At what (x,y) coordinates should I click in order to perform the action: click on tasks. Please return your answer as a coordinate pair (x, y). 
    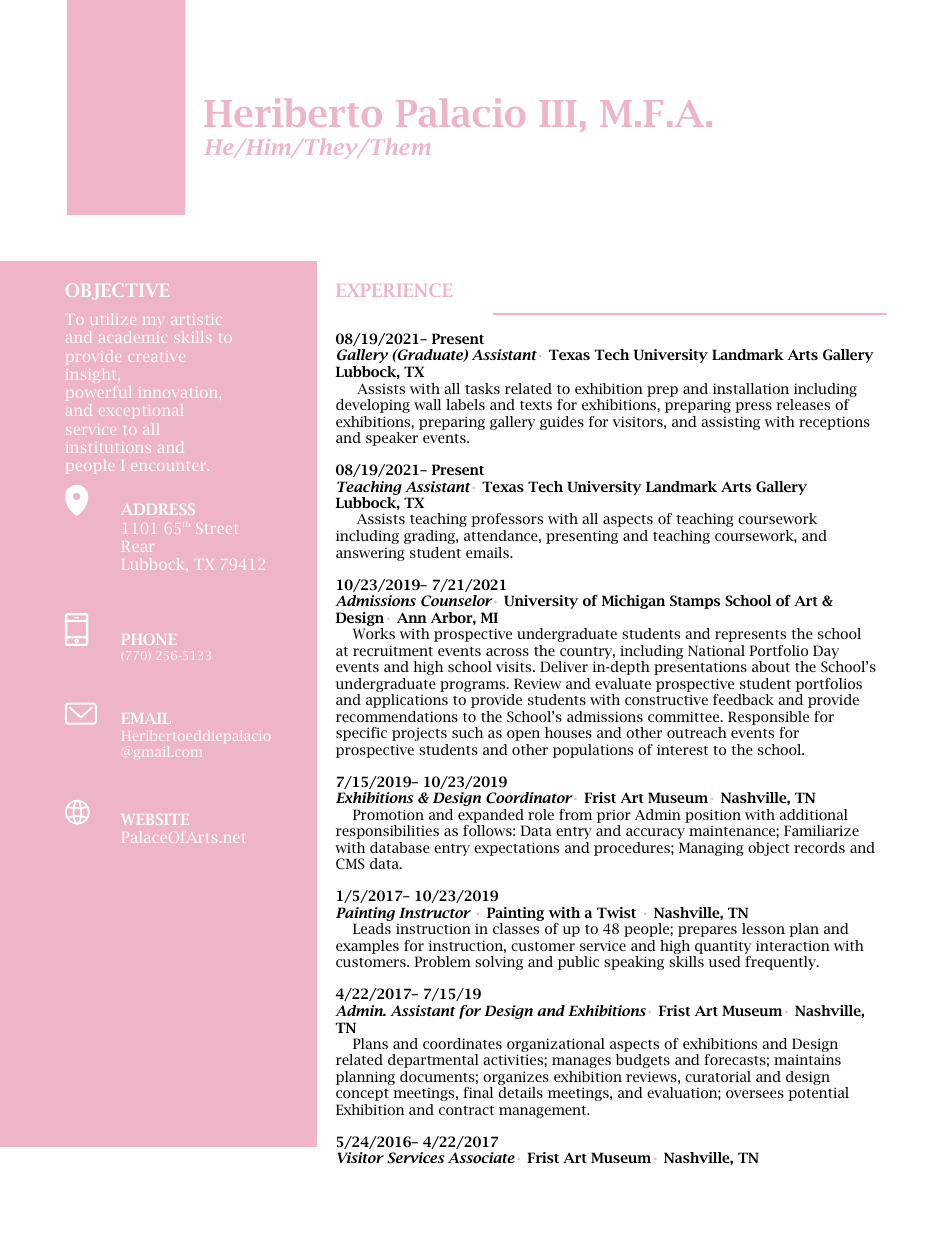
    Looking at the image, I should click on (482, 388).
